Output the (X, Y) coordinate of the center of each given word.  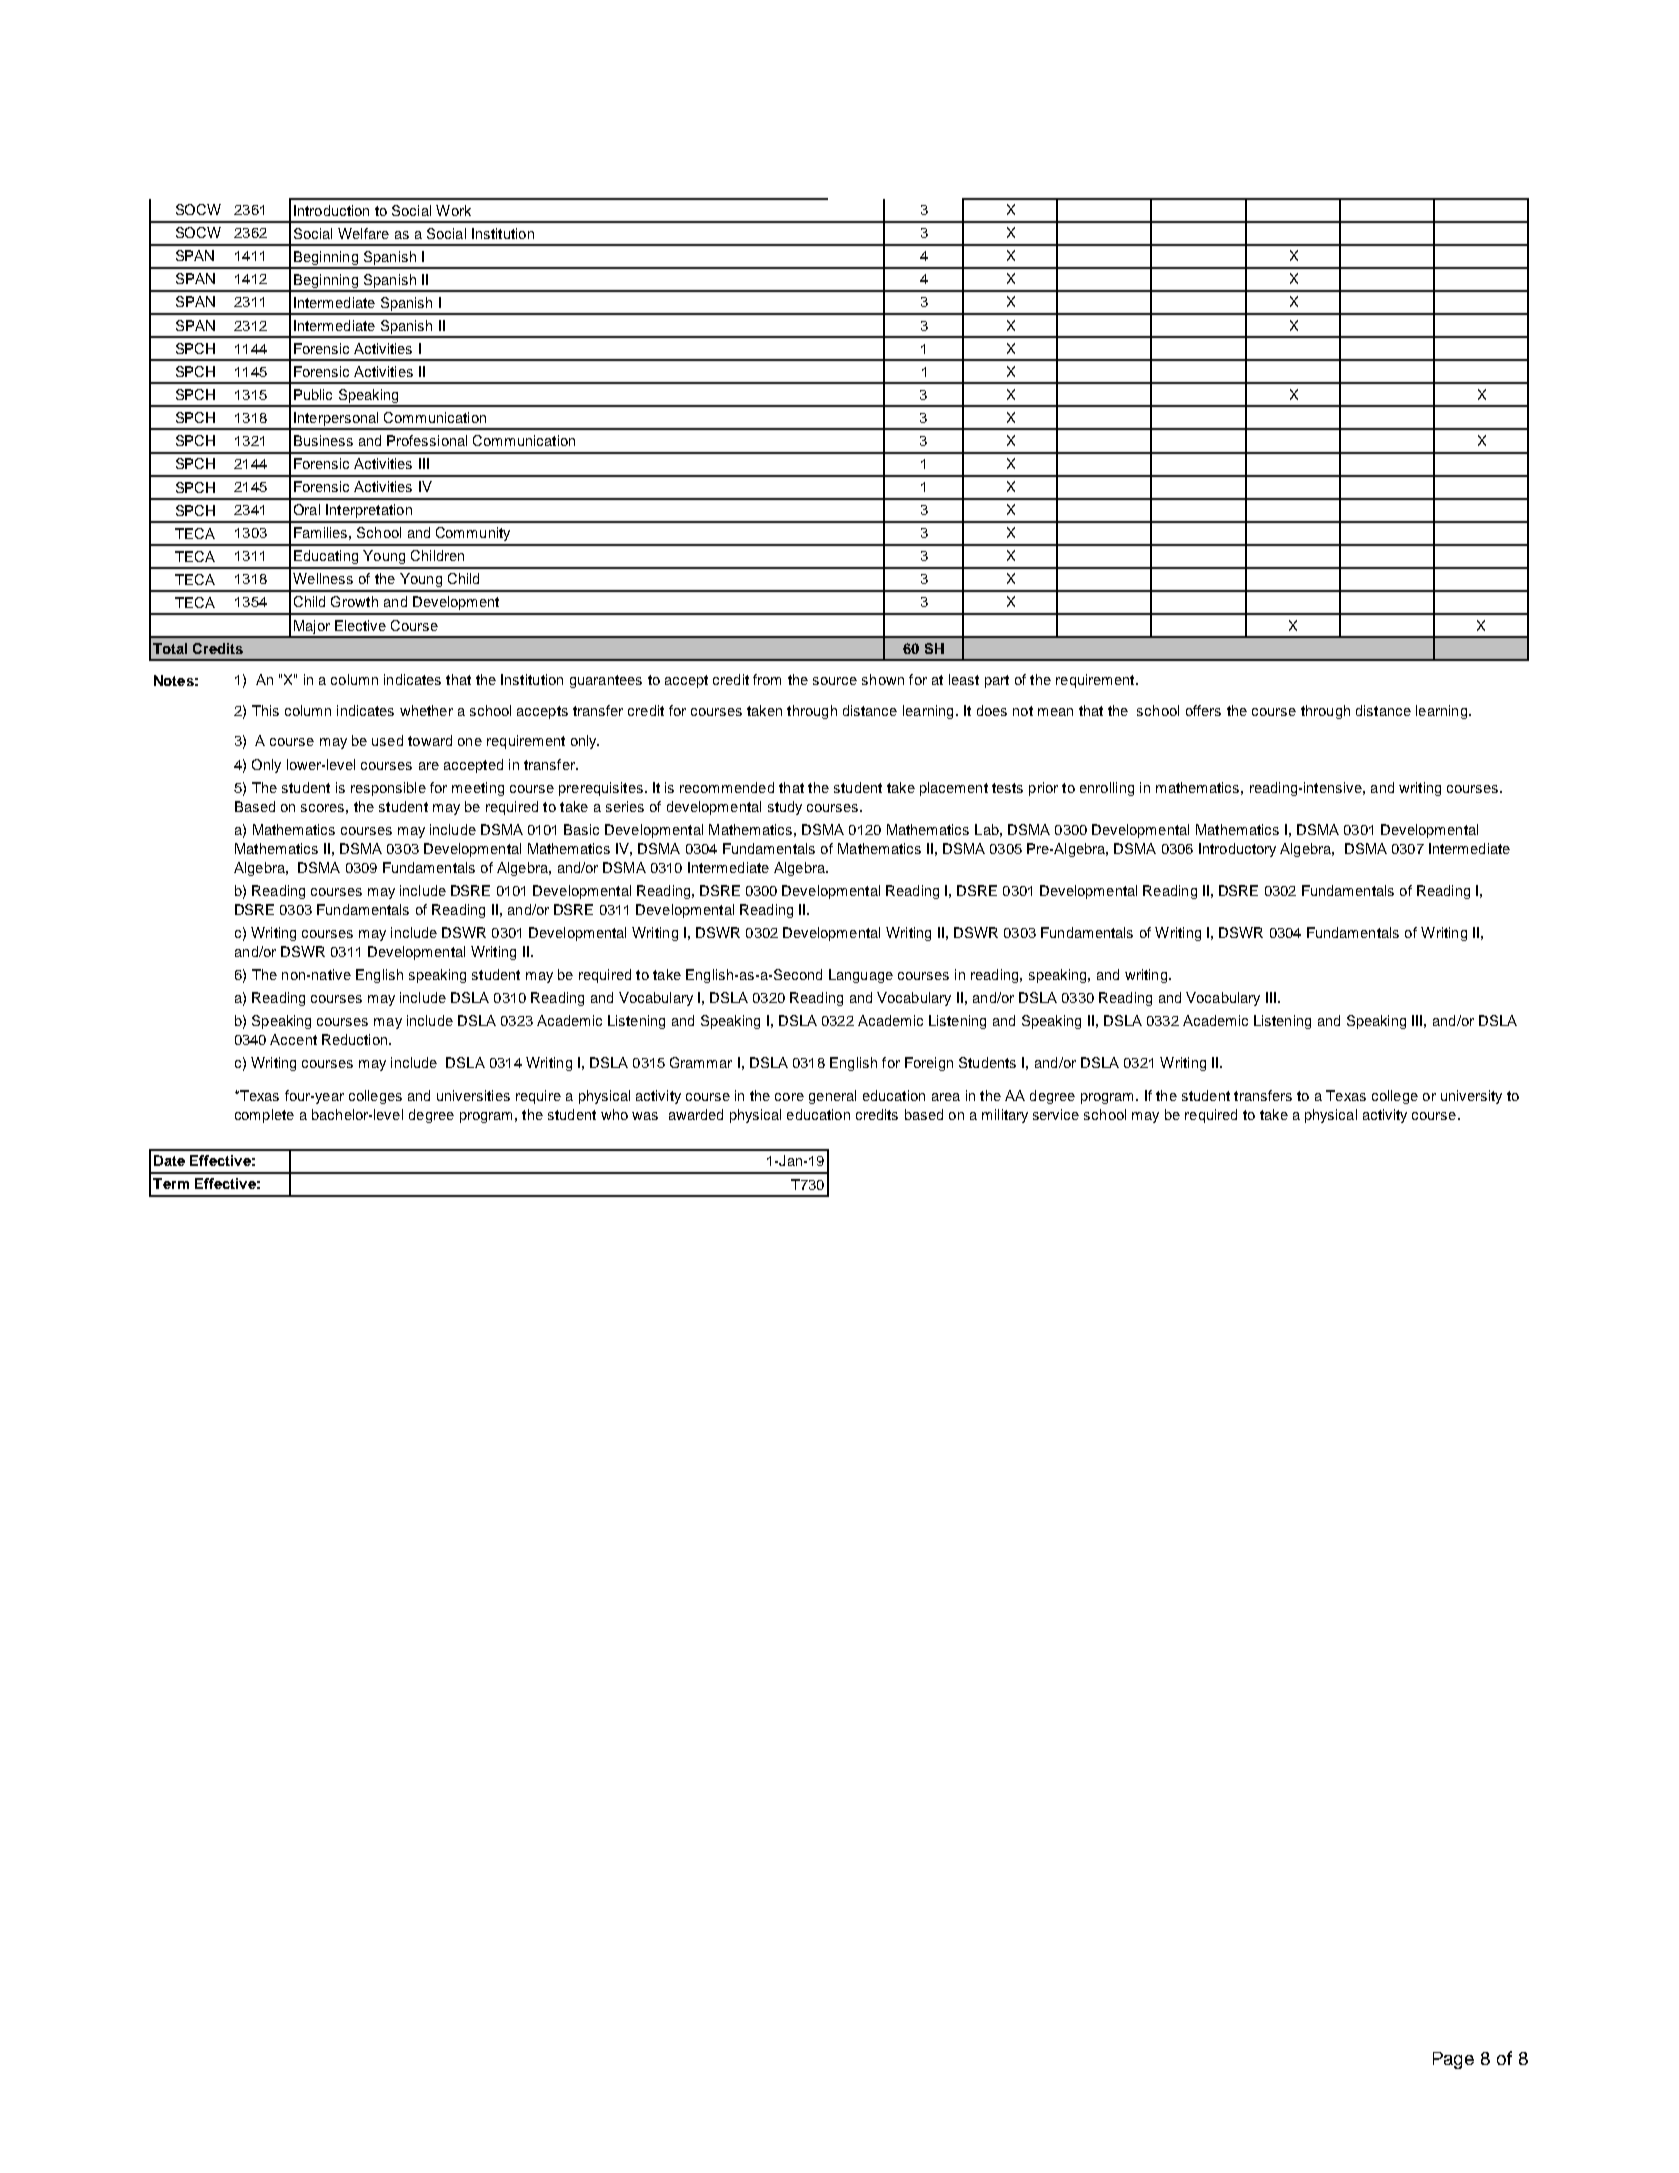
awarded (696, 1114)
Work (453, 210)
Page (1453, 2060)
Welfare (363, 233)
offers (1203, 710)
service (1056, 1114)
